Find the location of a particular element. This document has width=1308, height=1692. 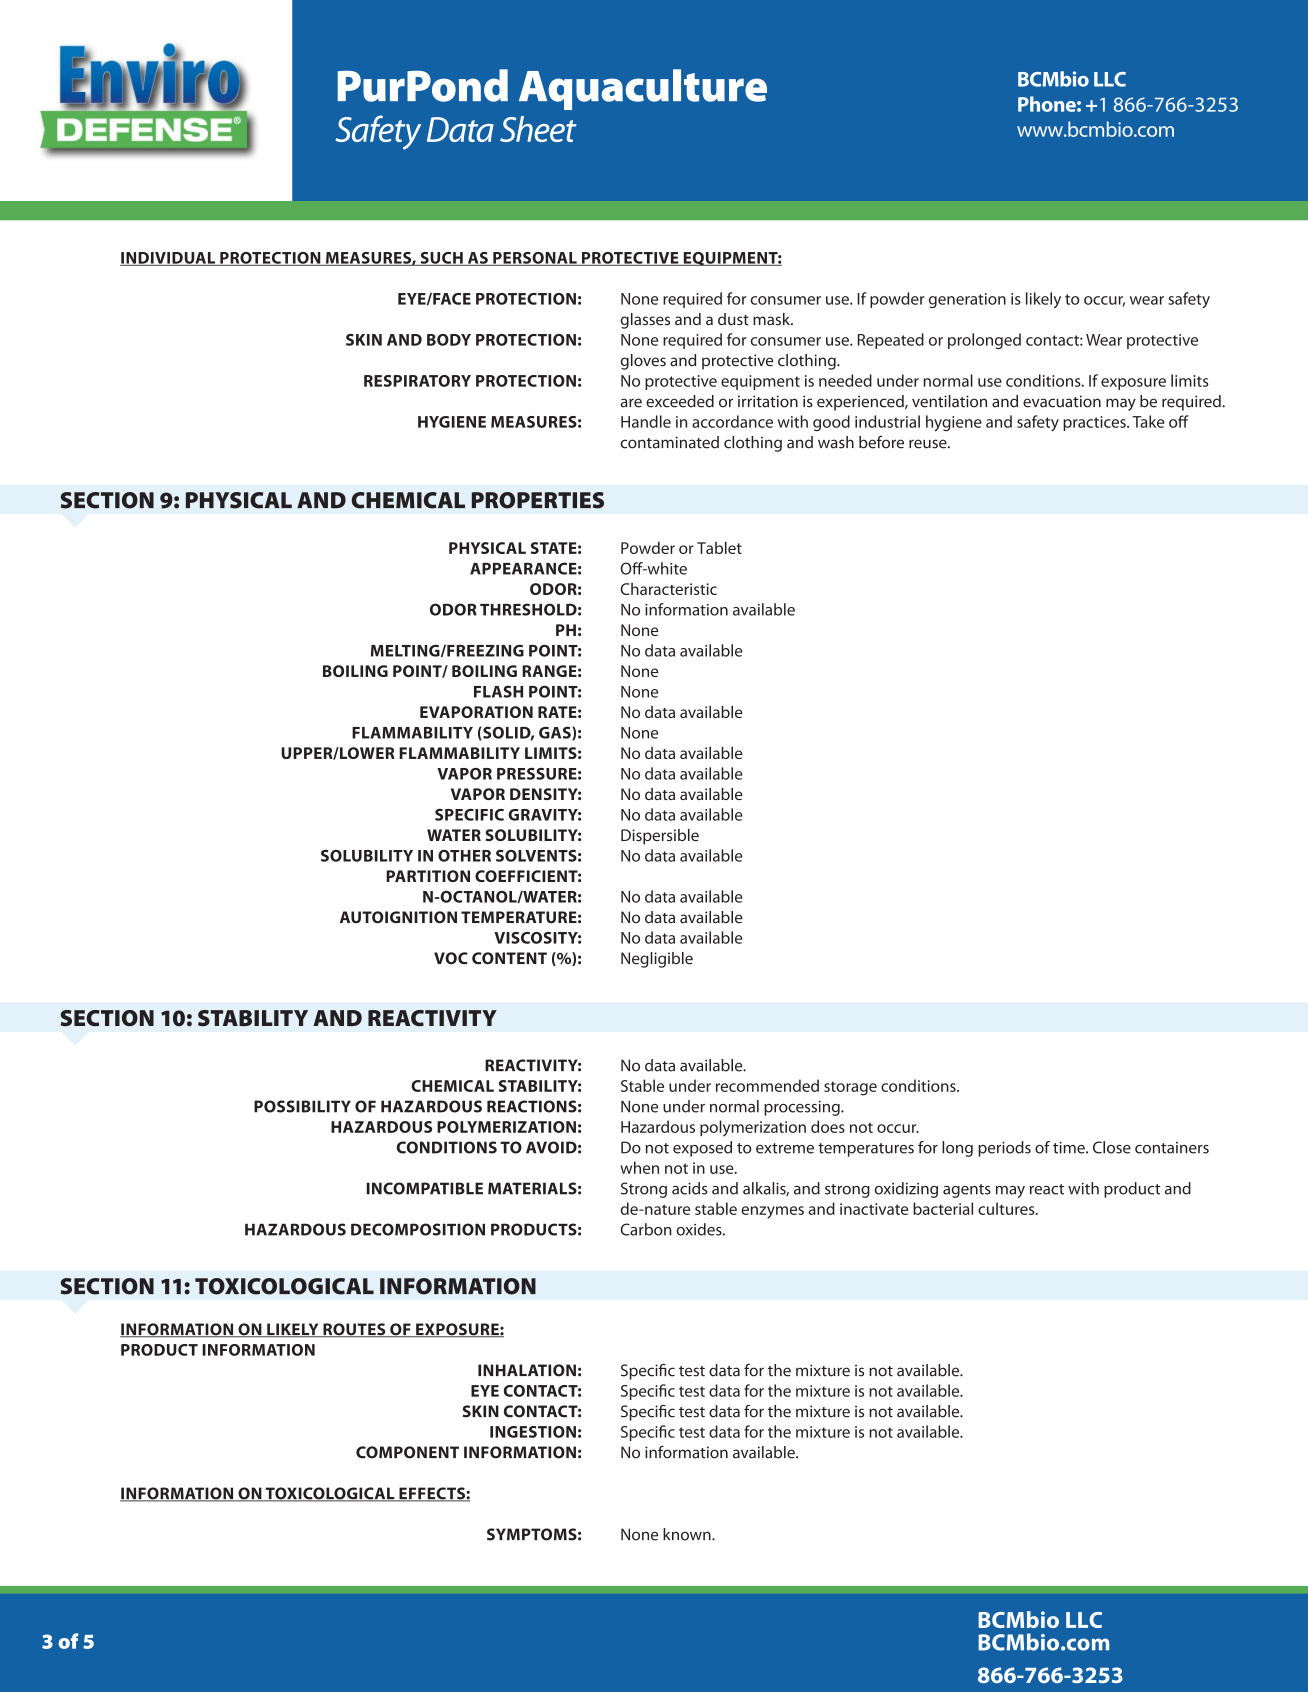

storage is located at coordinates (850, 1089).
